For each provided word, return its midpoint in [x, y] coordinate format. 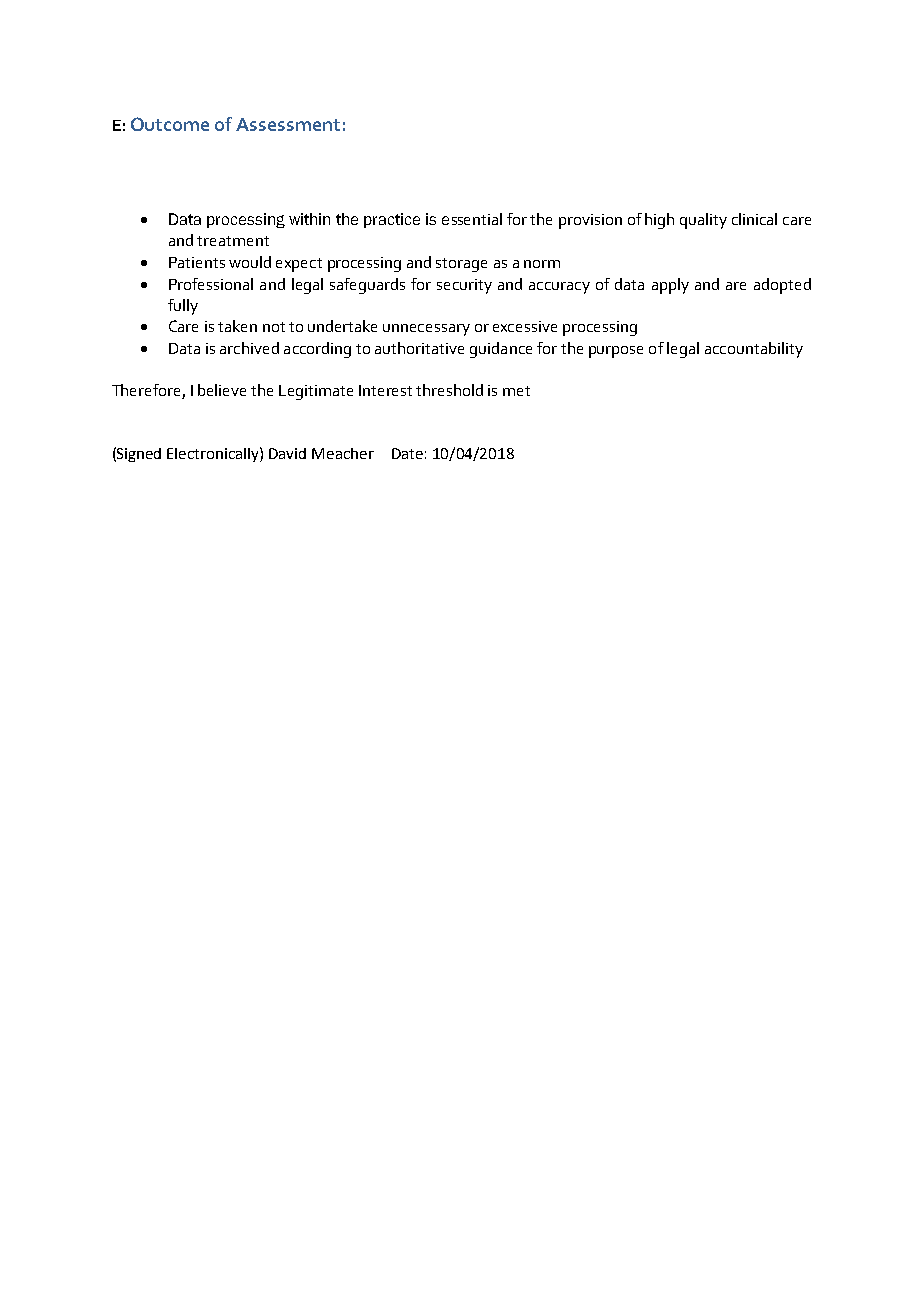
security [464, 286]
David [287, 453]
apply [670, 286]
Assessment [288, 124]
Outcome [170, 124]
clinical [754, 219]
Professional [211, 284]
